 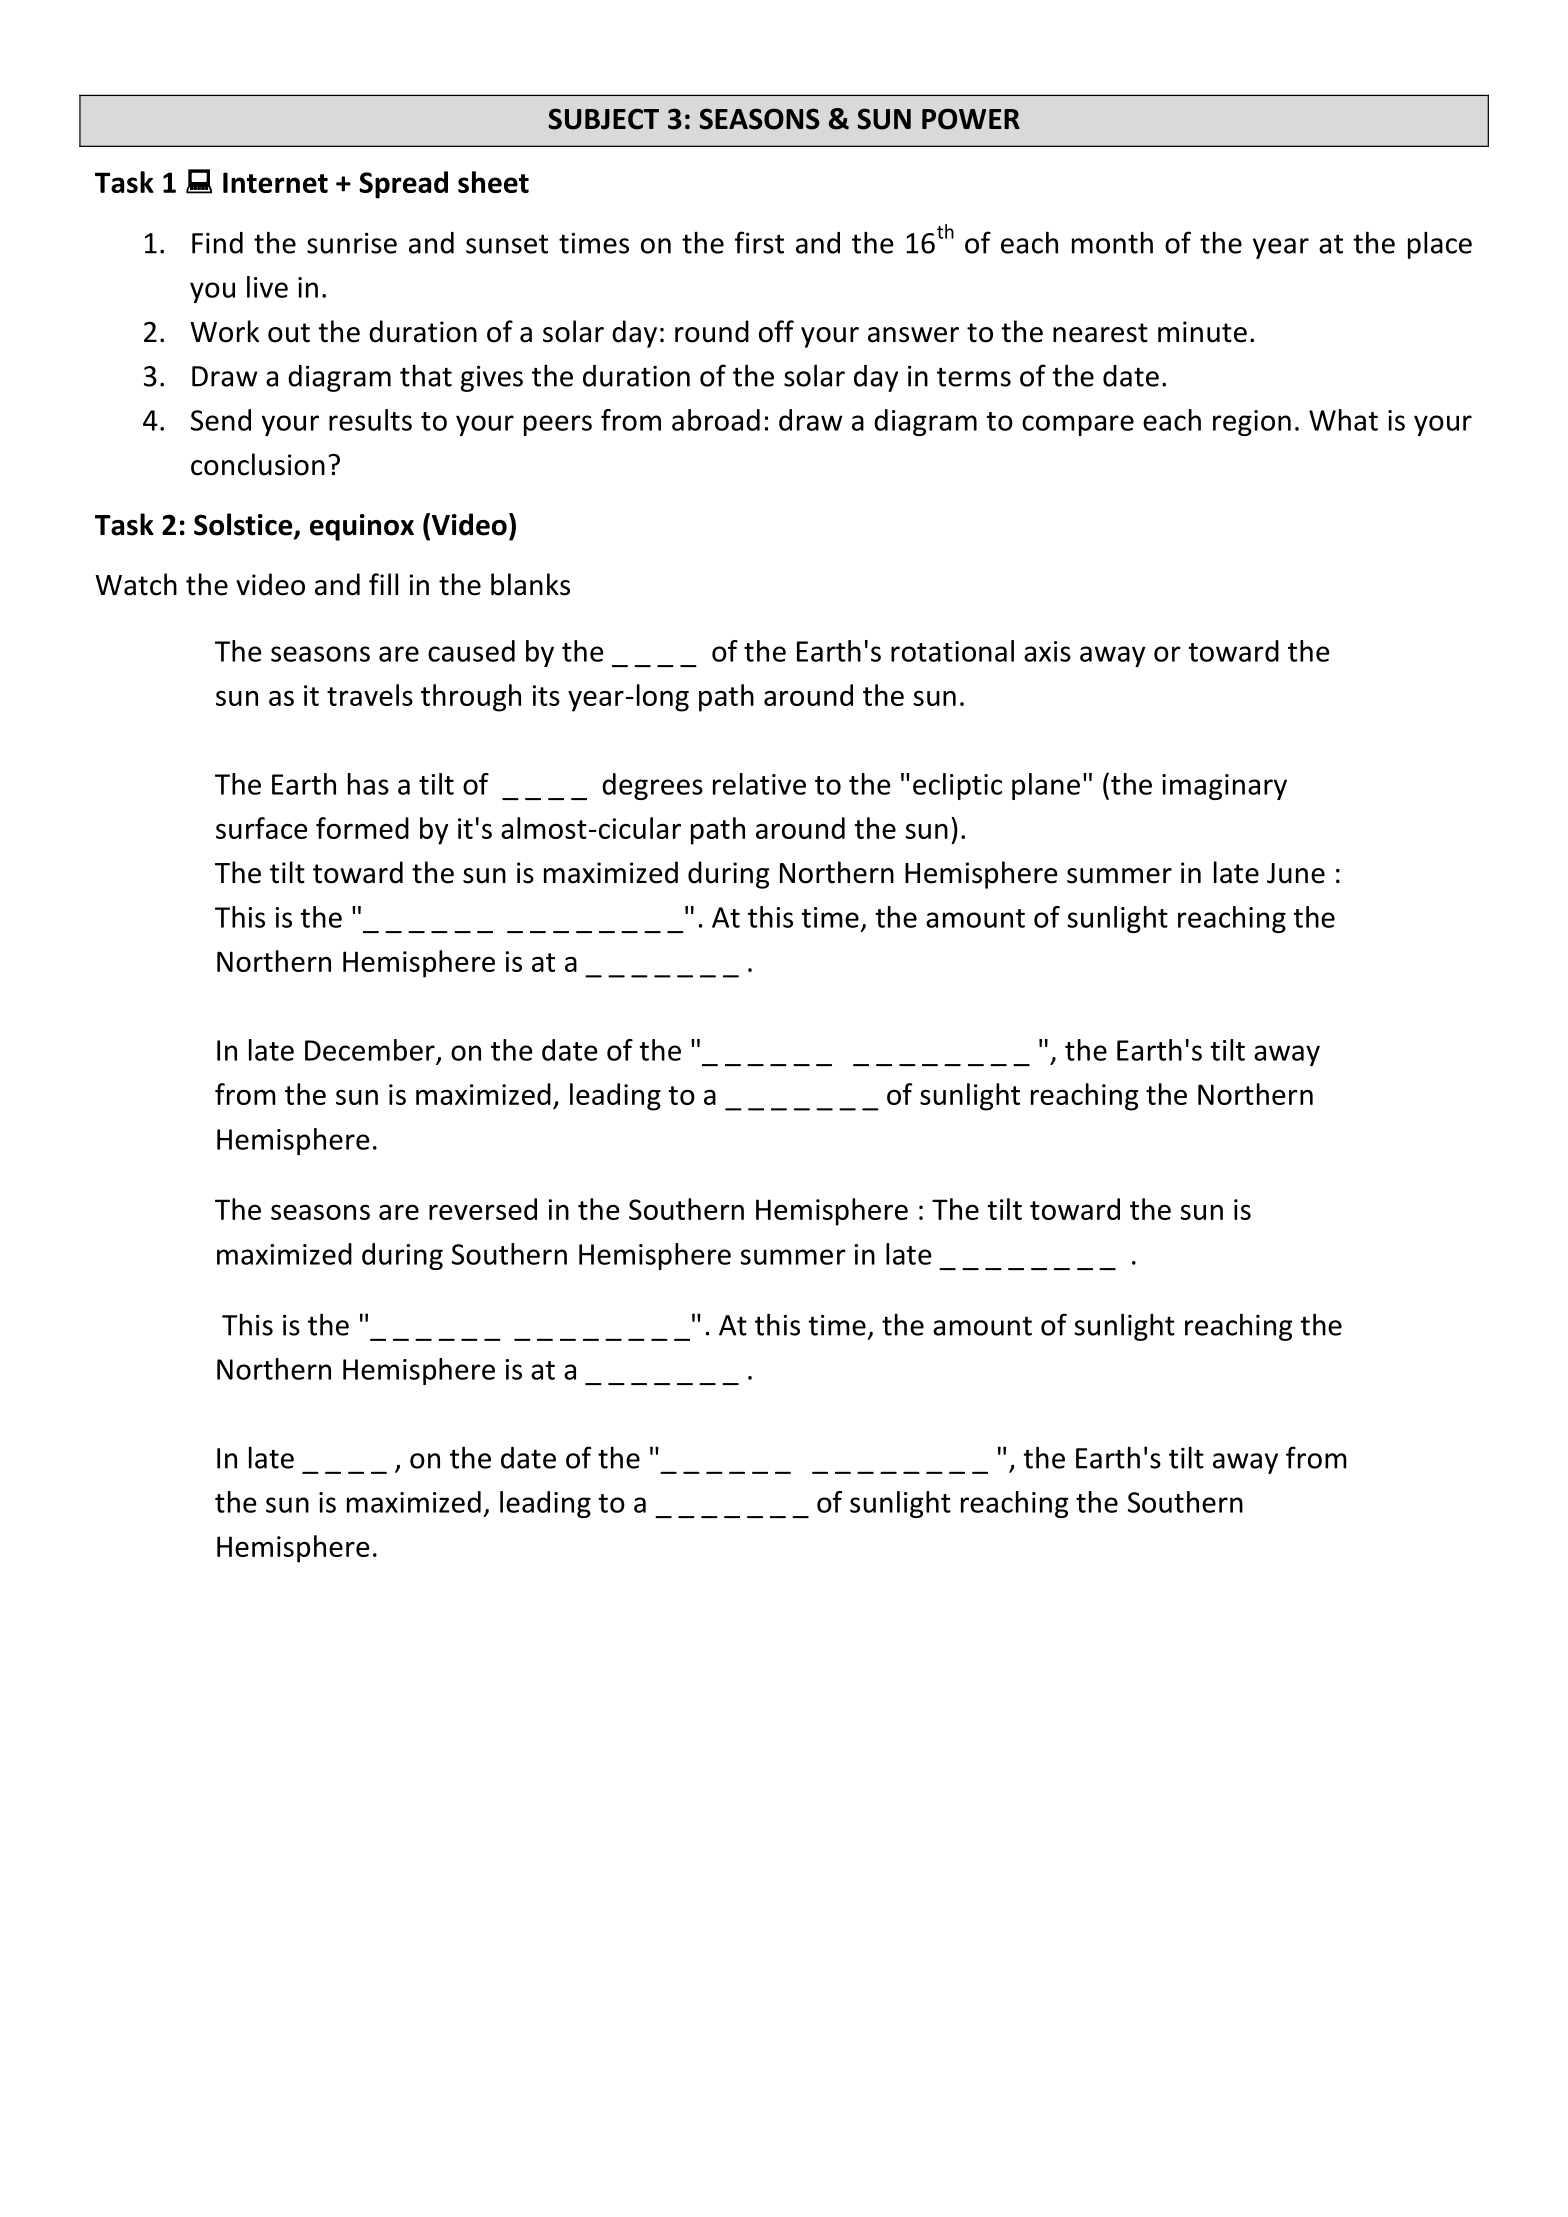 What do you see at coordinates (262, 828) in the document?
I see `surface` at bounding box center [262, 828].
